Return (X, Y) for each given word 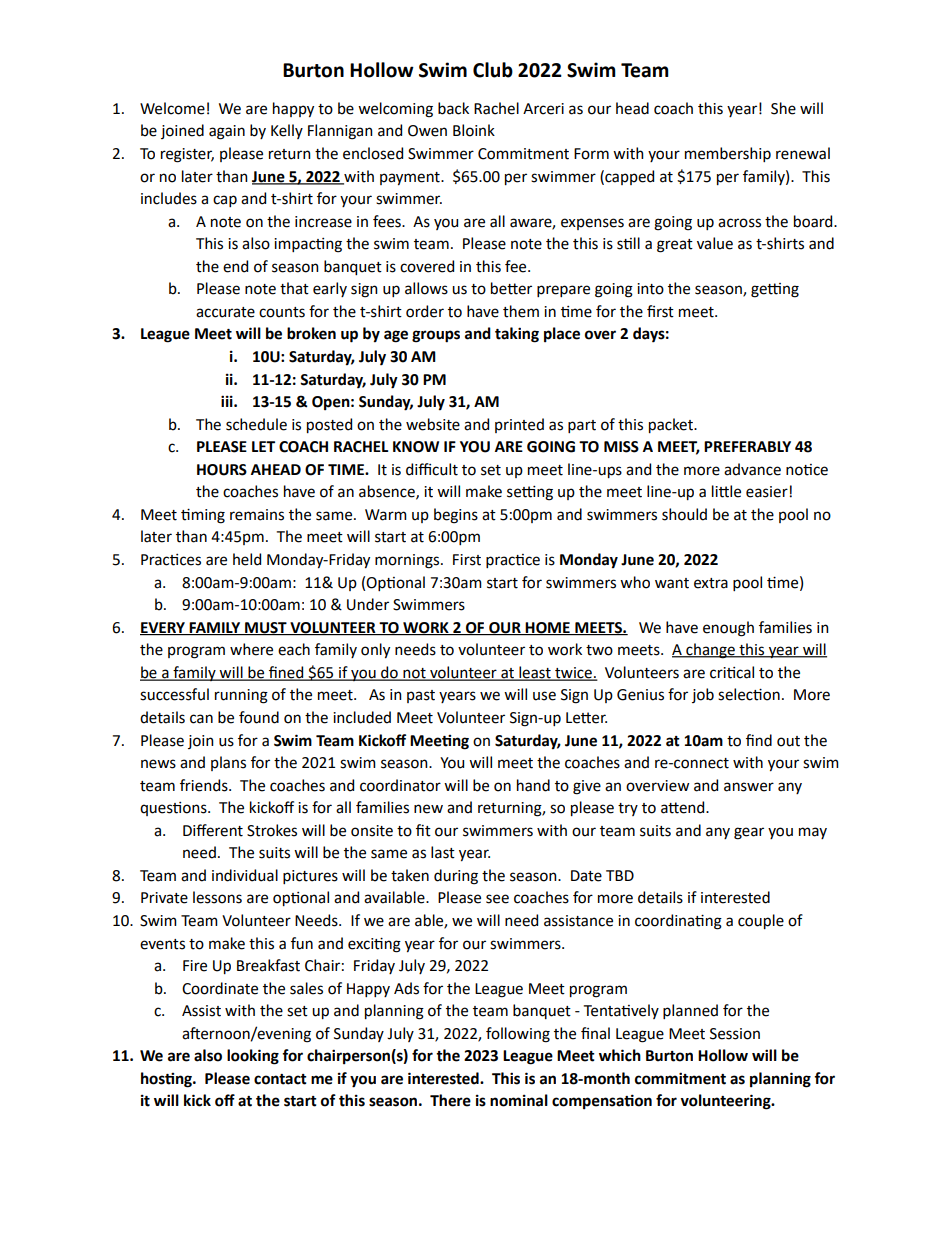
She (783, 108)
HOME (548, 628)
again (227, 132)
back (453, 108)
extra (711, 583)
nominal (519, 1100)
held (247, 559)
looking (253, 1057)
